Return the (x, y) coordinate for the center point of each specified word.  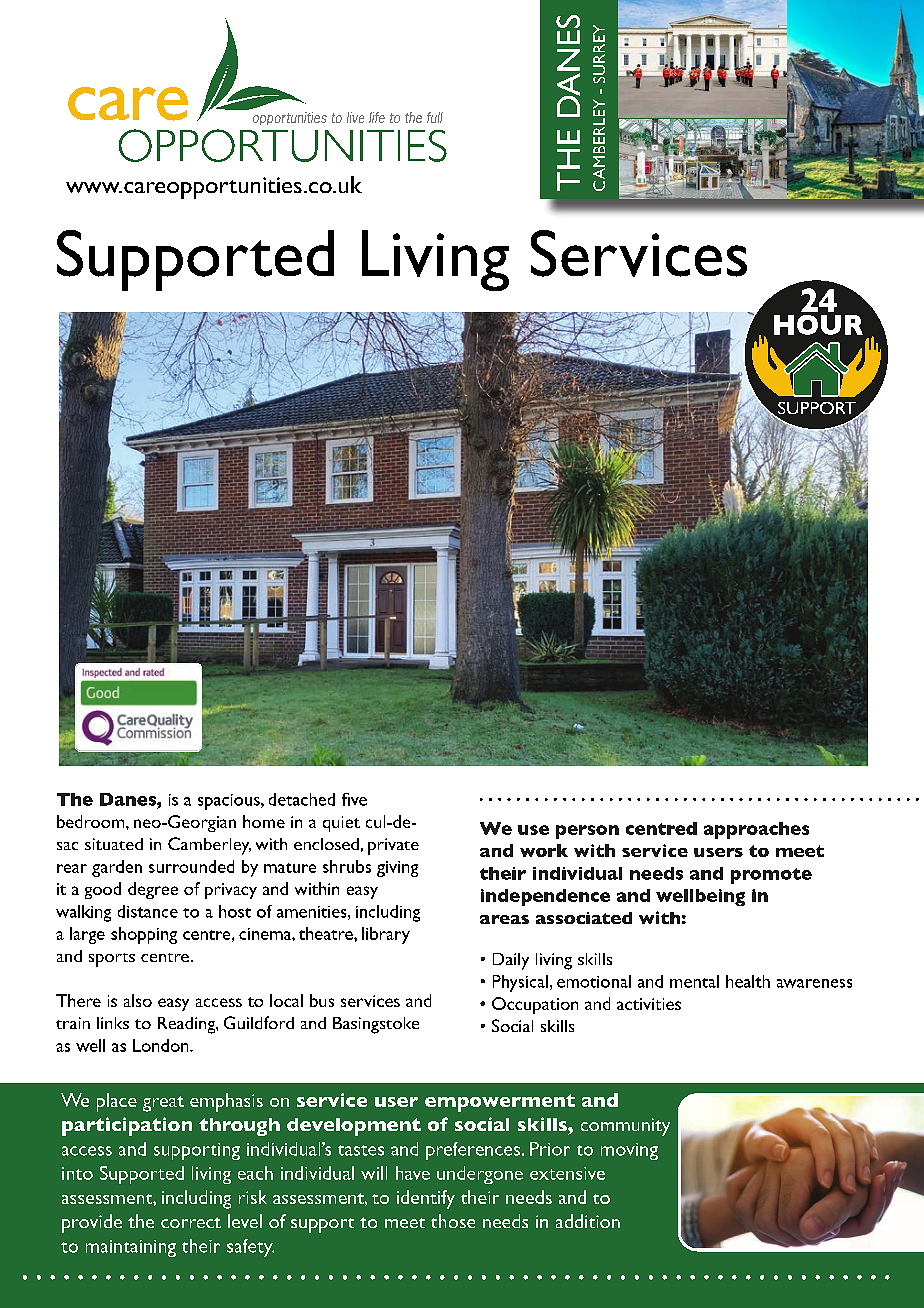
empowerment (500, 1103)
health (748, 981)
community (625, 1127)
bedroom (92, 821)
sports (112, 960)
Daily (511, 961)
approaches (756, 830)
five (354, 799)
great (163, 1104)
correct (191, 1222)
